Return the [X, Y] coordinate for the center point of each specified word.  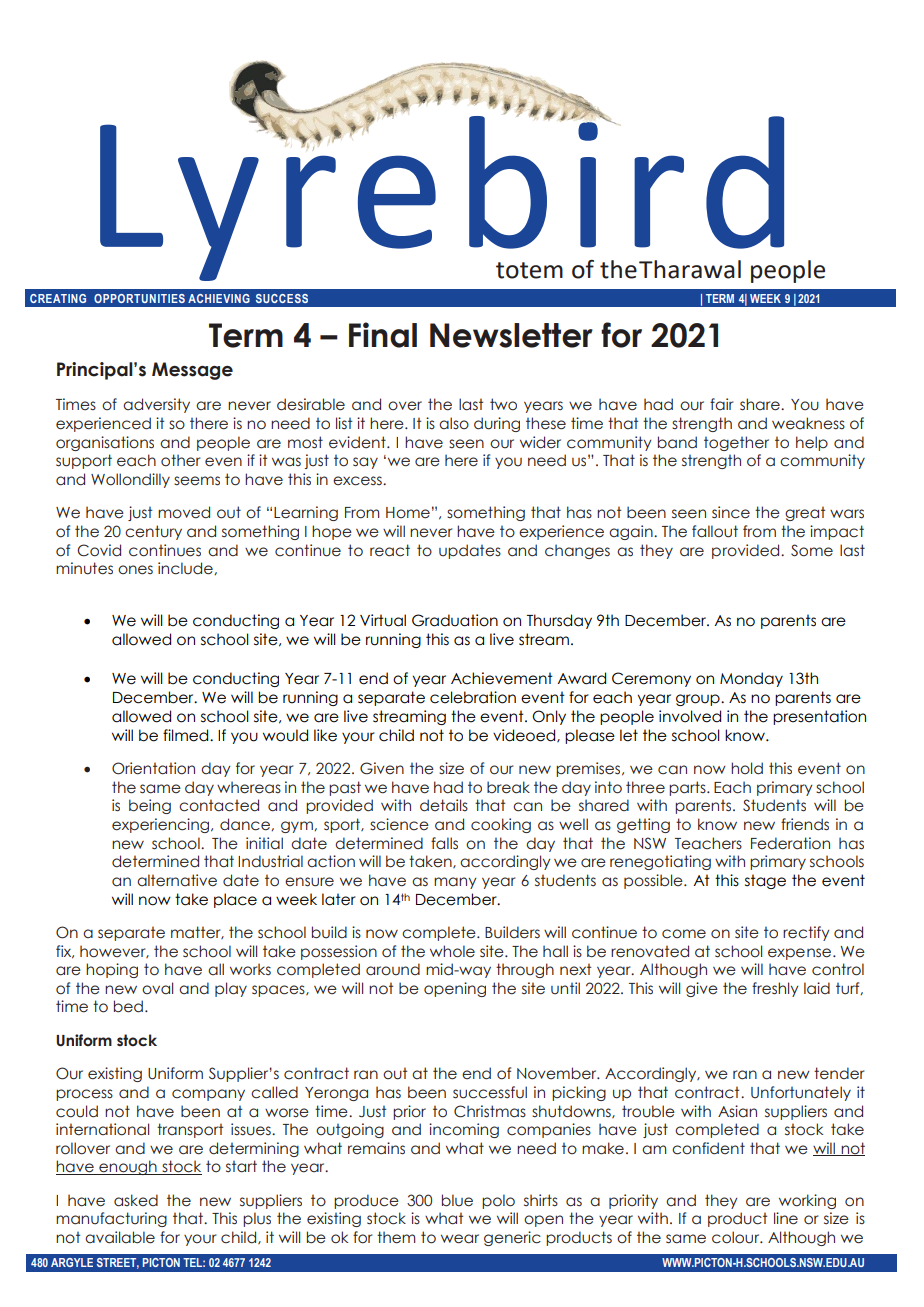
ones [135, 570]
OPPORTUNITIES [139, 298]
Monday [751, 679]
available [120, 1237]
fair [721, 404]
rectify [806, 933]
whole [452, 951]
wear [460, 1239]
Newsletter [511, 335]
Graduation [455, 620]
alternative [177, 880]
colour [737, 1237]
